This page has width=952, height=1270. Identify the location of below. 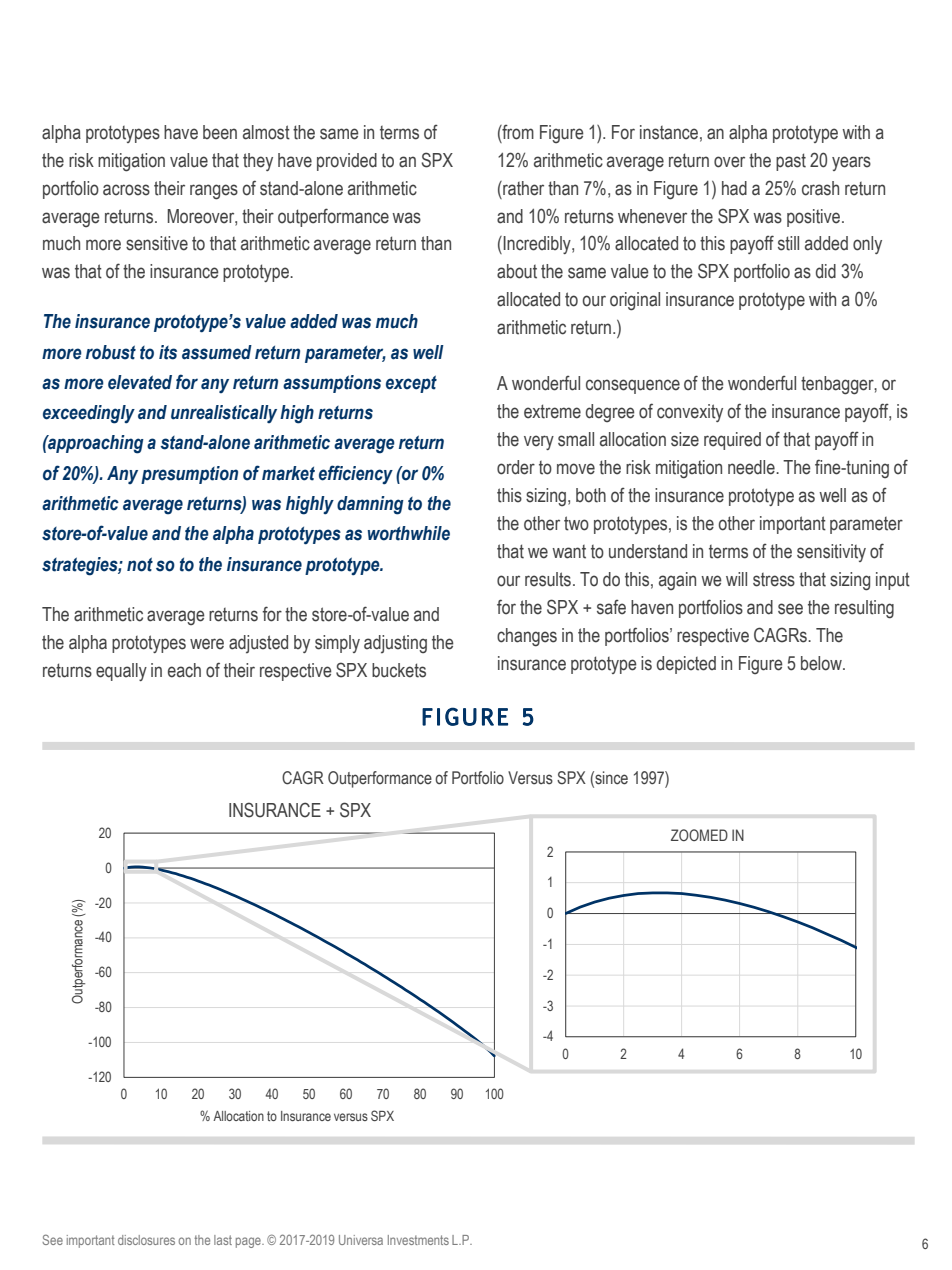
(822, 663).
